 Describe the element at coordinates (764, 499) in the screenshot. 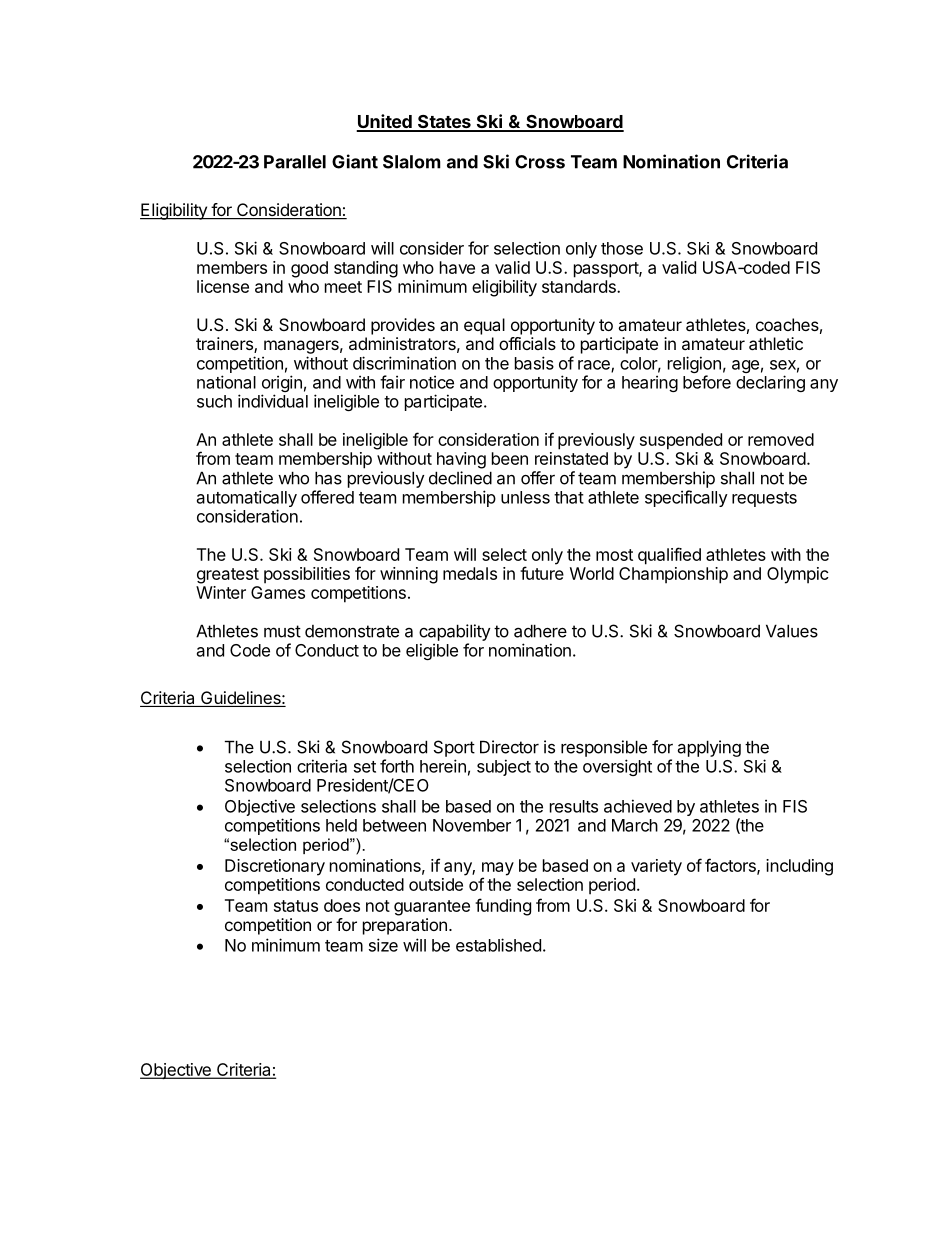

I see `requests` at that location.
